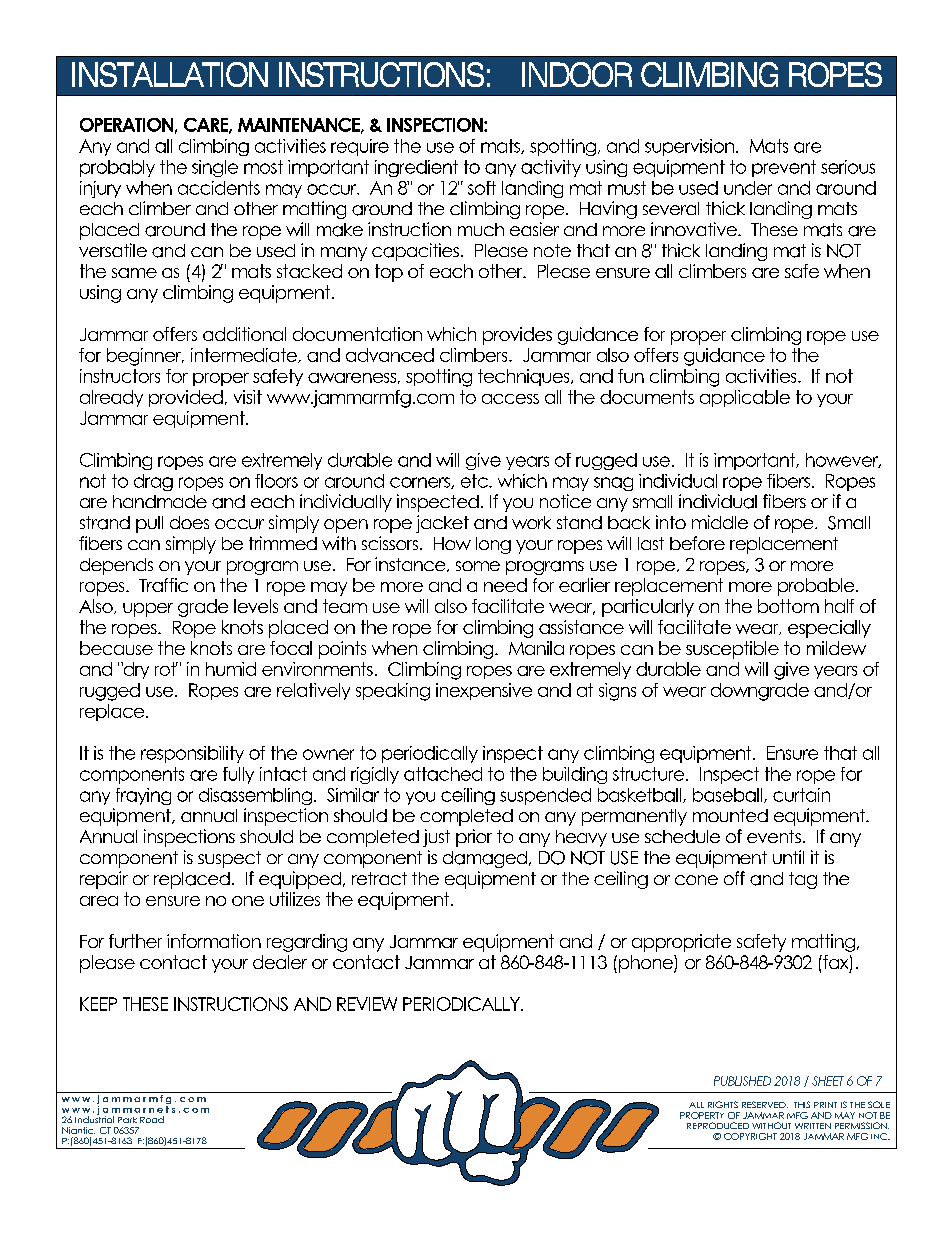 The height and width of the screenshot is (1233, 952). What do you see at coordinates (192, 754) in the screenshot?
I see `responsibility` at bounding box center [192, 754].
